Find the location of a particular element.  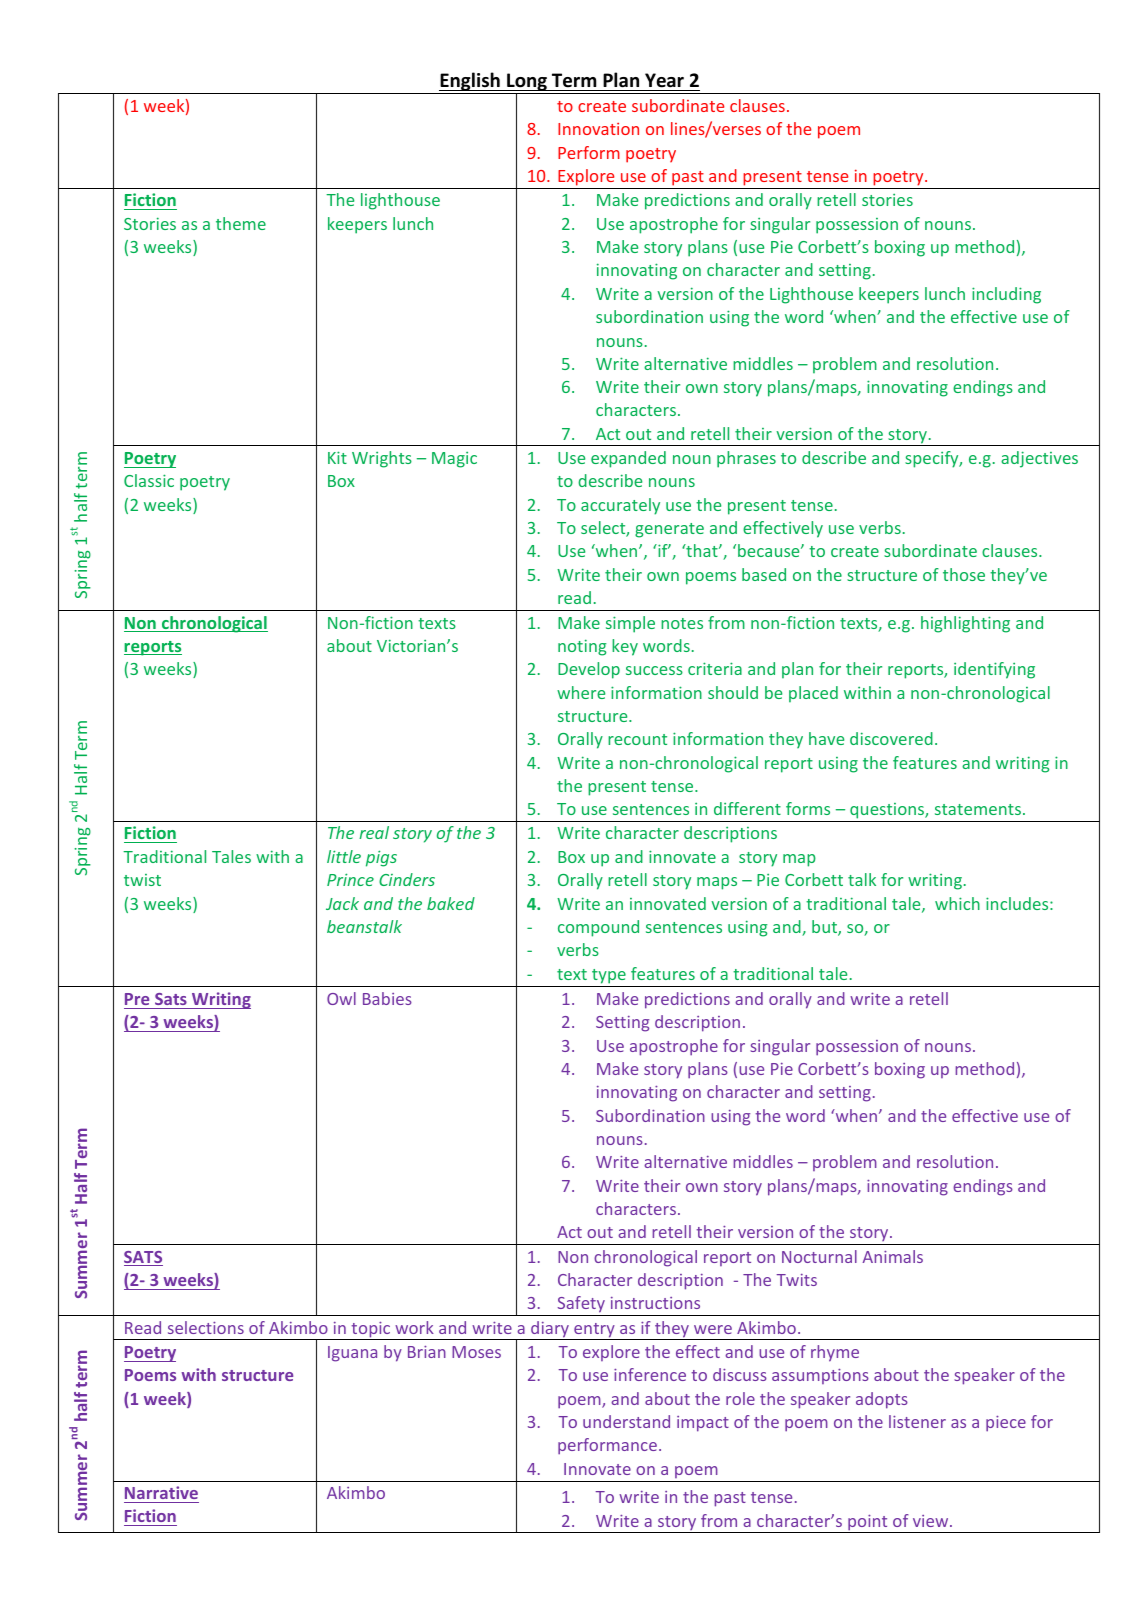

including is located at coordinates (1006, 295).
